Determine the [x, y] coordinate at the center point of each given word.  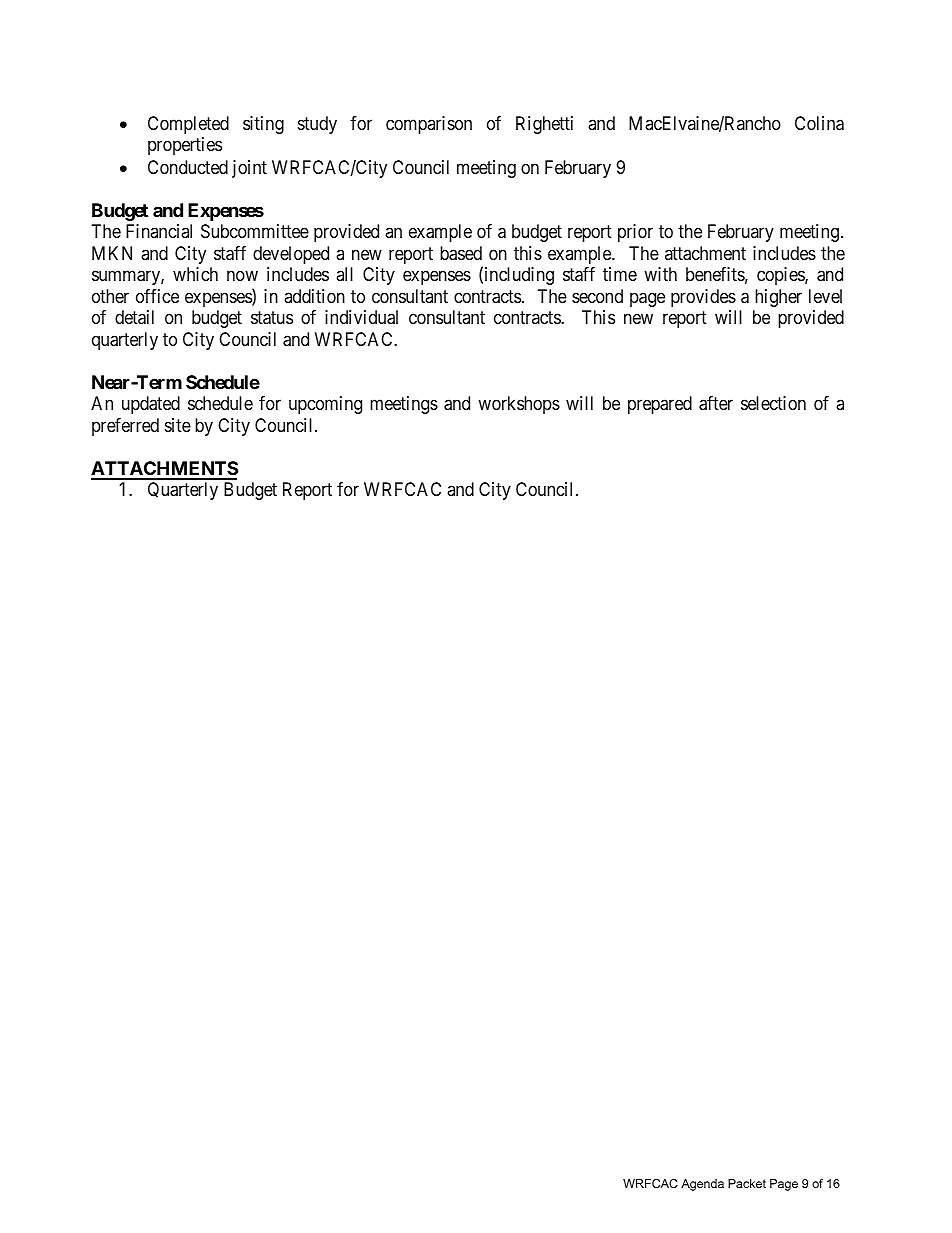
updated [151, 405]
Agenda [702, 1185]
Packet [747, 1183]
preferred [125, 427]
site [178, 425]
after [716, 403]
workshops [519, 405]
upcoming [325, 405]
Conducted [188, 167]
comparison [429, 125]
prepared [660, 405]
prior [635, 233]
